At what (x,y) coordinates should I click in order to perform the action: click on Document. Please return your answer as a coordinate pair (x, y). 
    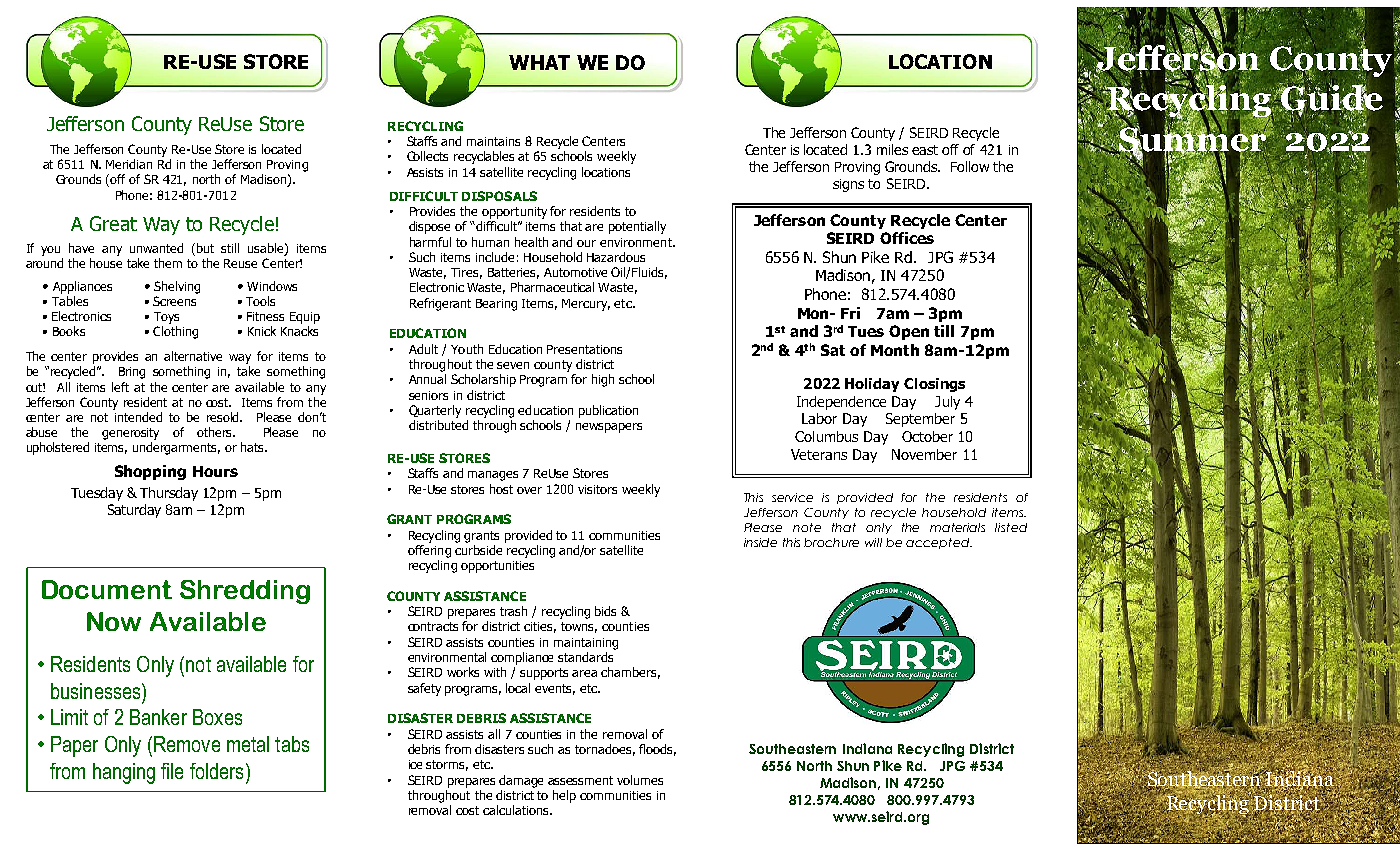
    Looking at the image, I should click on (107, 589).
